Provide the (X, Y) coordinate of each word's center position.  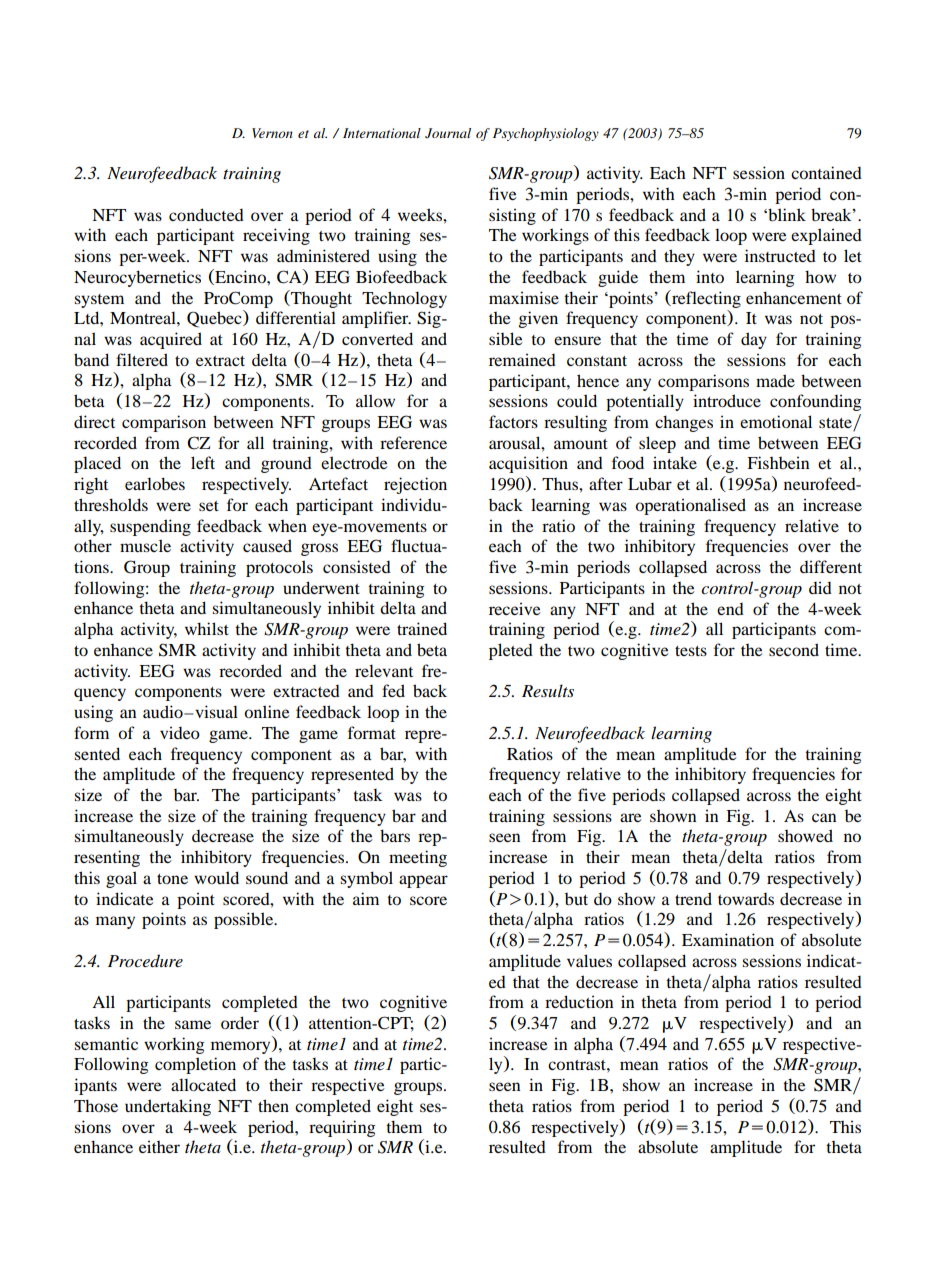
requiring (342, 1128)
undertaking (168, 1107)
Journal (448, 133)
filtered (142, 359)
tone (172, 879)
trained (422, 628)
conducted (206, 214)
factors (513, 421)
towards (746, 899)
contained (826, 172)
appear (423, 881)
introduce (727, 400)
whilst (207, 628)
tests (691, 651)
